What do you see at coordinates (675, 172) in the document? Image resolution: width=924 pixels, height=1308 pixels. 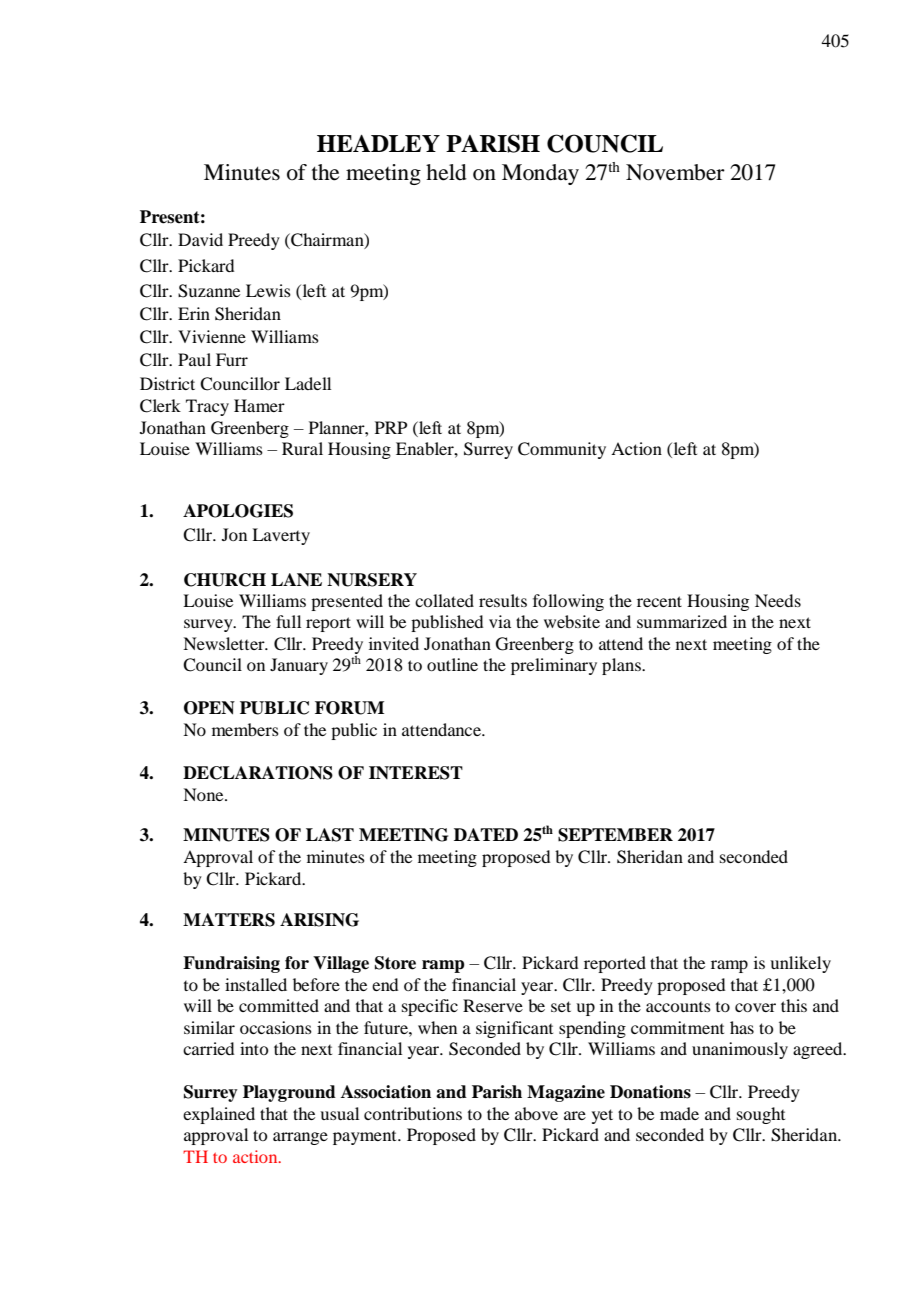 I see `November` at bounding box center [675, 172].
